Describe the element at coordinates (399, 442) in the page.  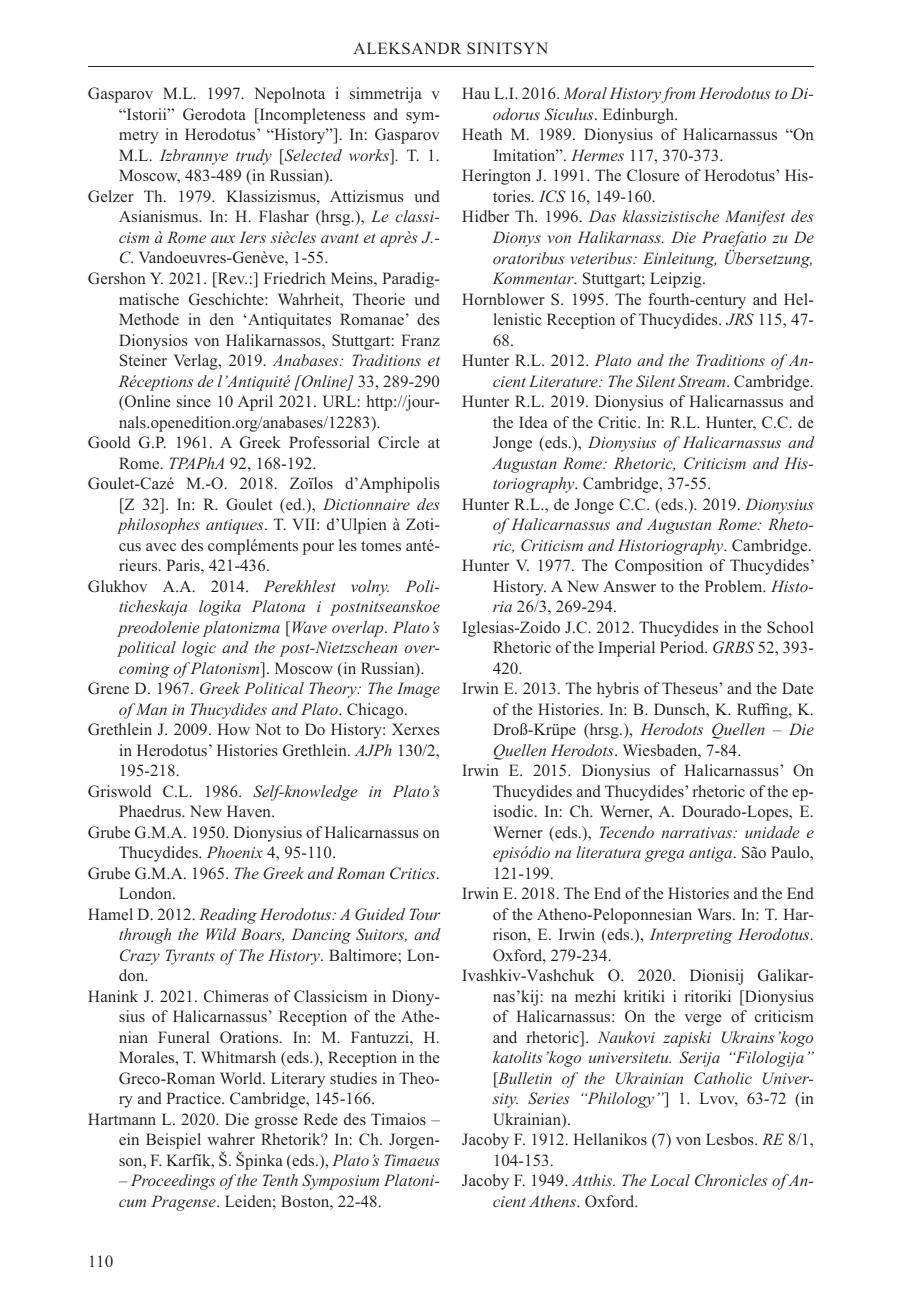
I see `Circle` at that location.
